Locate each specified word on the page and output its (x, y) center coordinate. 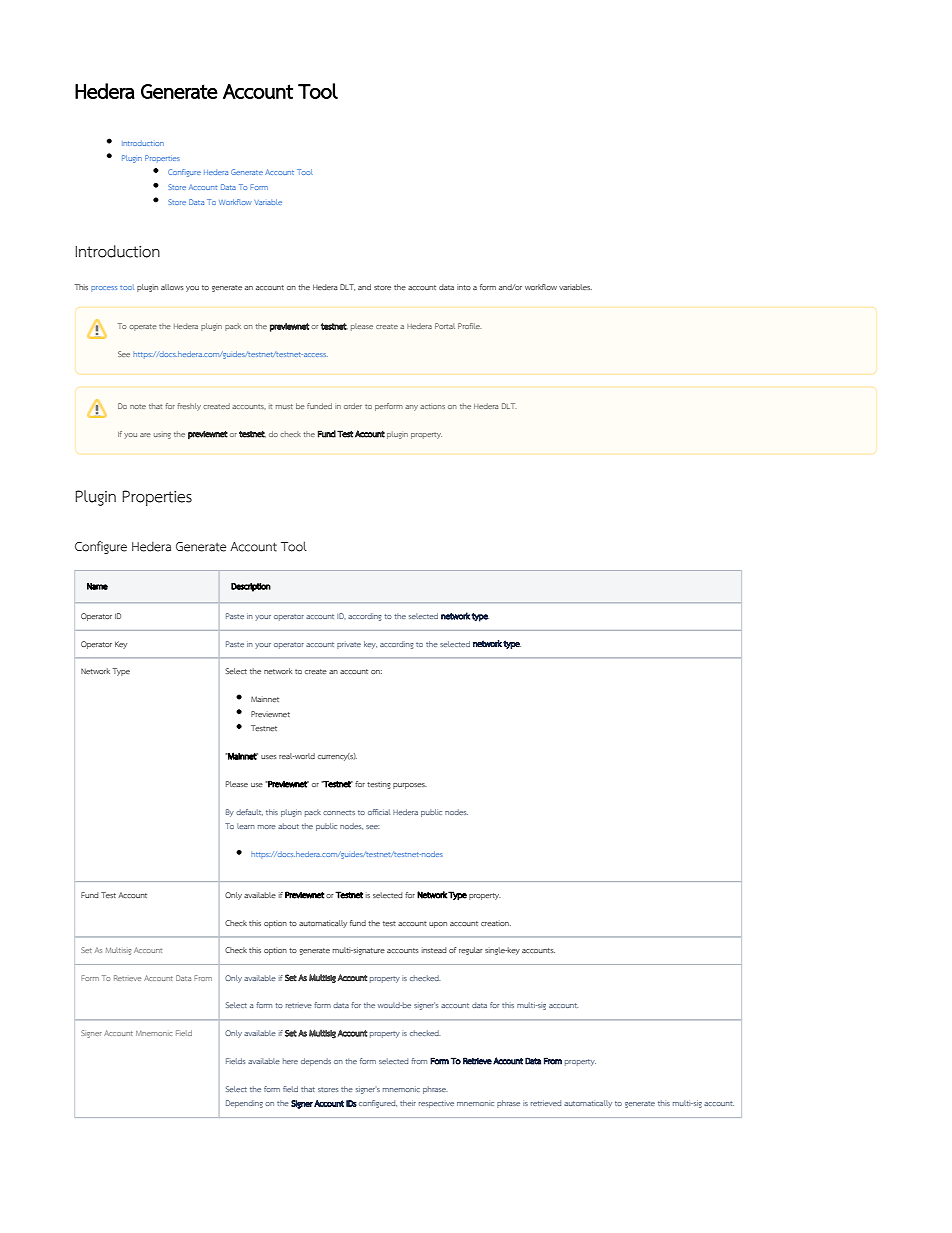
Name (97, 586)
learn (246, 826)
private (349, 645)
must (284, 406)
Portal (445, 326)
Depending (244, 1104)
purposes (410, 786)
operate (143, 327)
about (288, 826)
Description (251, 587)
